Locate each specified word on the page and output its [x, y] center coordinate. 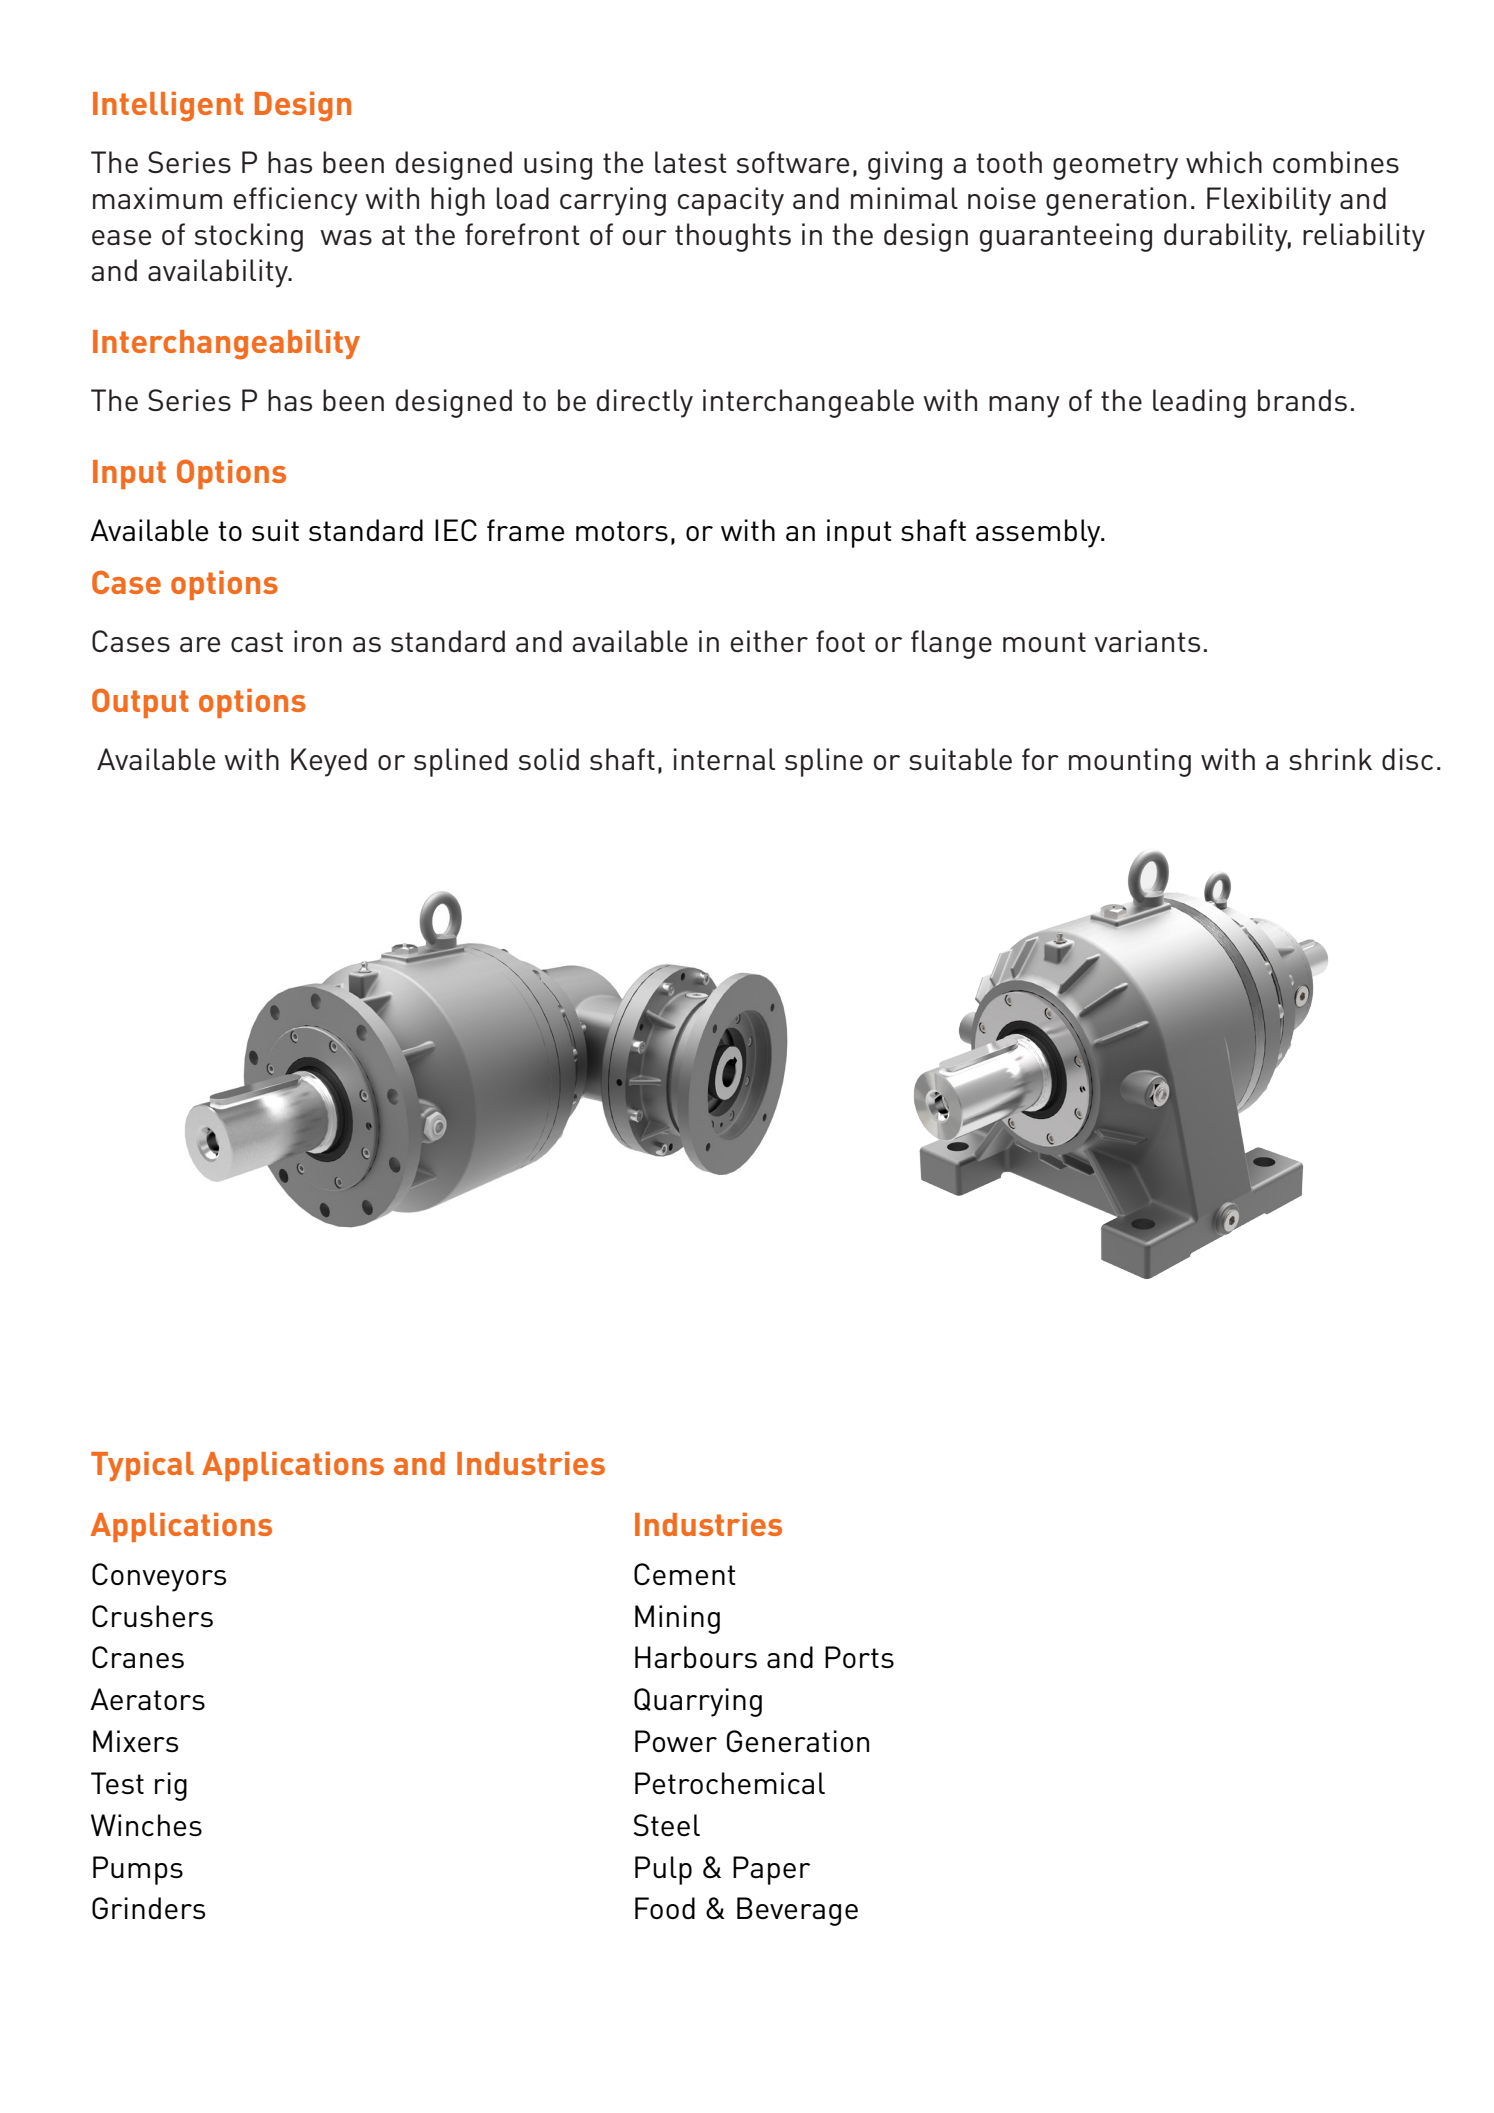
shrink [1330, 759]
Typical [142, 1466]
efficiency [296, 201]
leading [1199, 403]
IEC [456, 530]
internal [724, 759]
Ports [859, 1657]
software [793, 162]
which [1224, 162]
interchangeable [808, 403]
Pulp [663, 1870]
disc [1407, 759]
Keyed [329, 762]
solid [549, 759]
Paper [771, 1870]
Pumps [138, 1870]
